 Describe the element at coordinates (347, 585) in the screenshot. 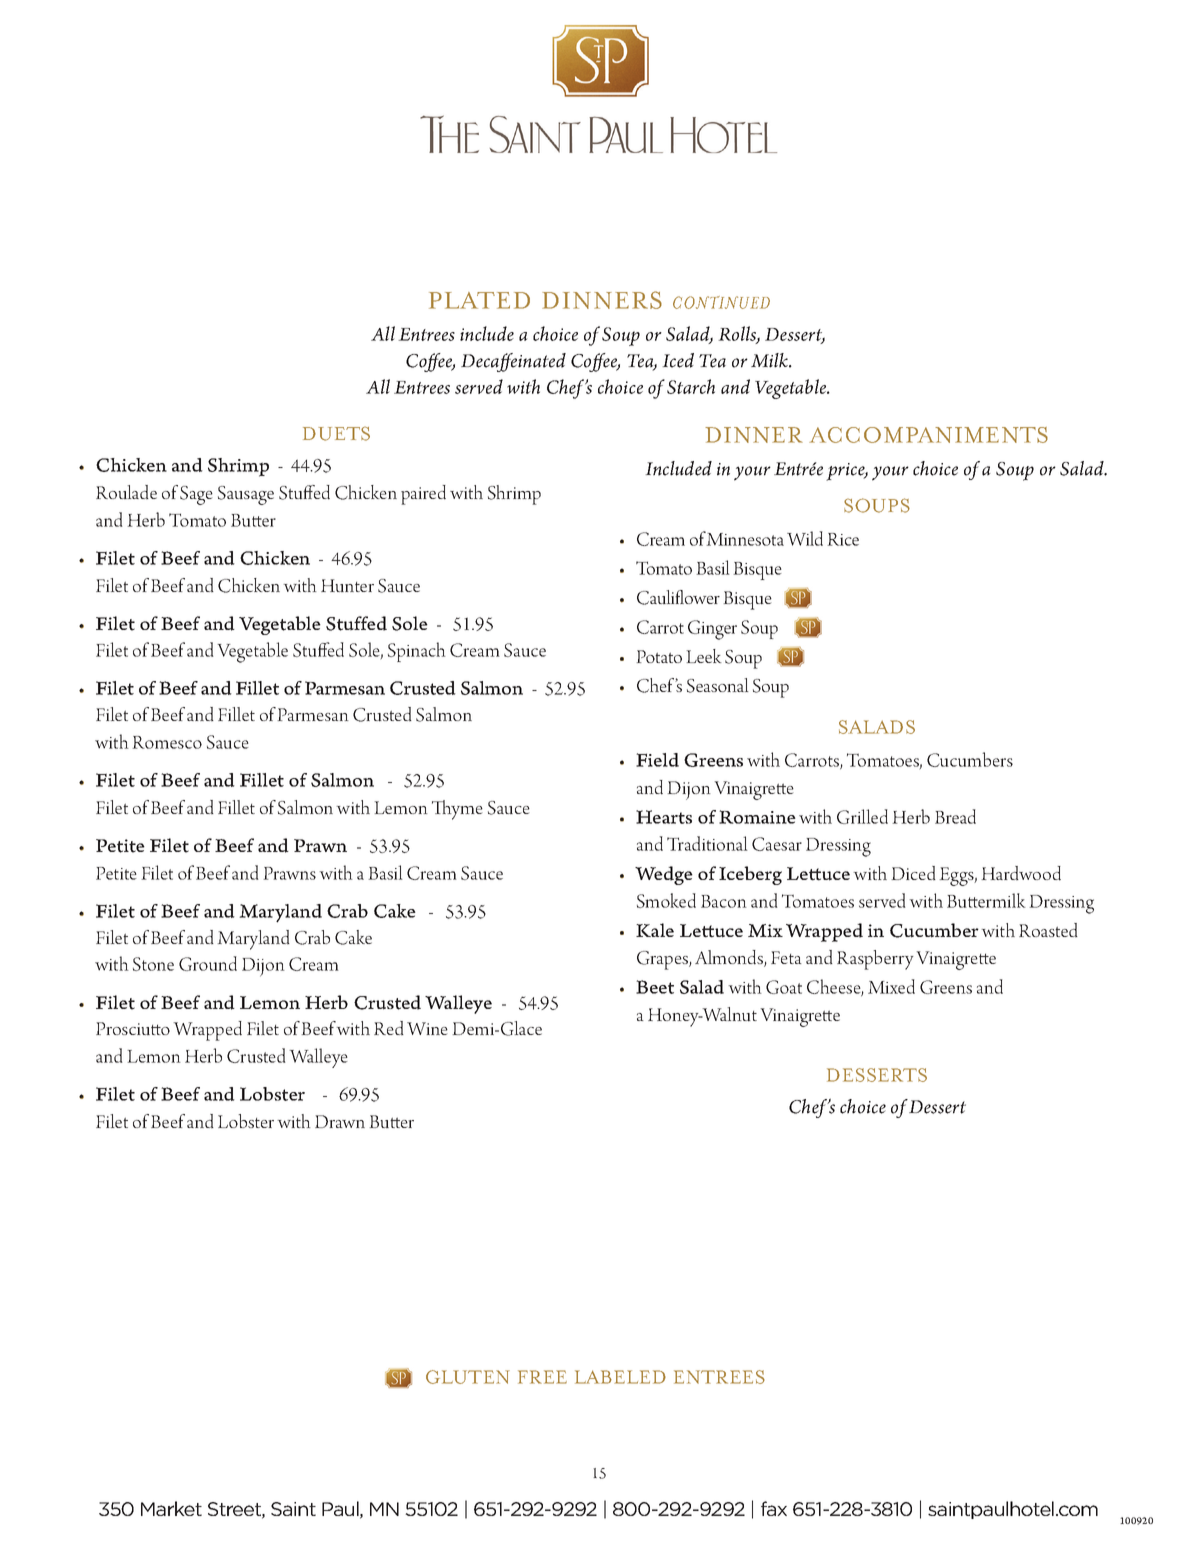

I see `Hunter` at that location.
